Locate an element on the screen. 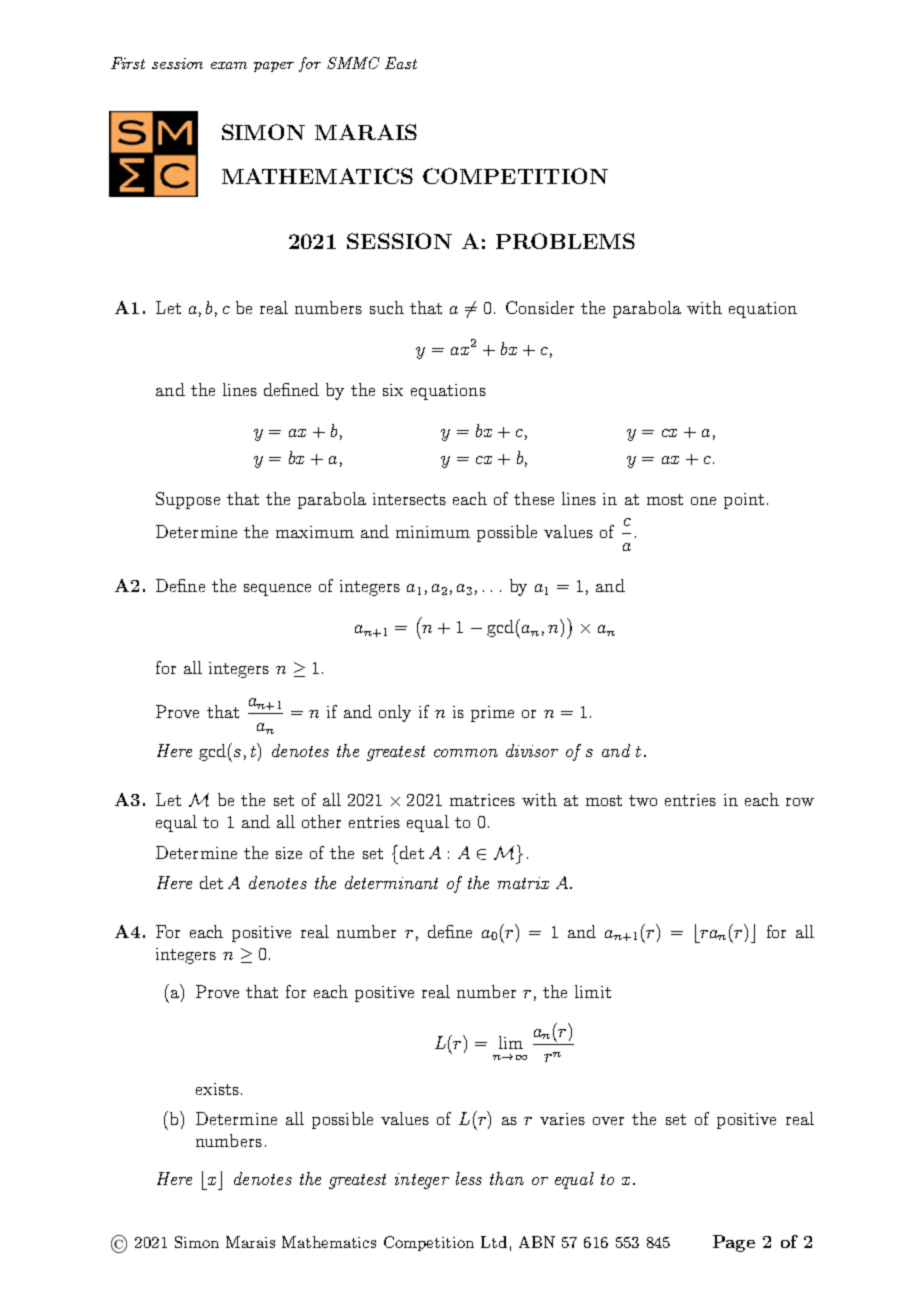 The image size is (924, 1308). exists is located at coordinates (217, 1089).
